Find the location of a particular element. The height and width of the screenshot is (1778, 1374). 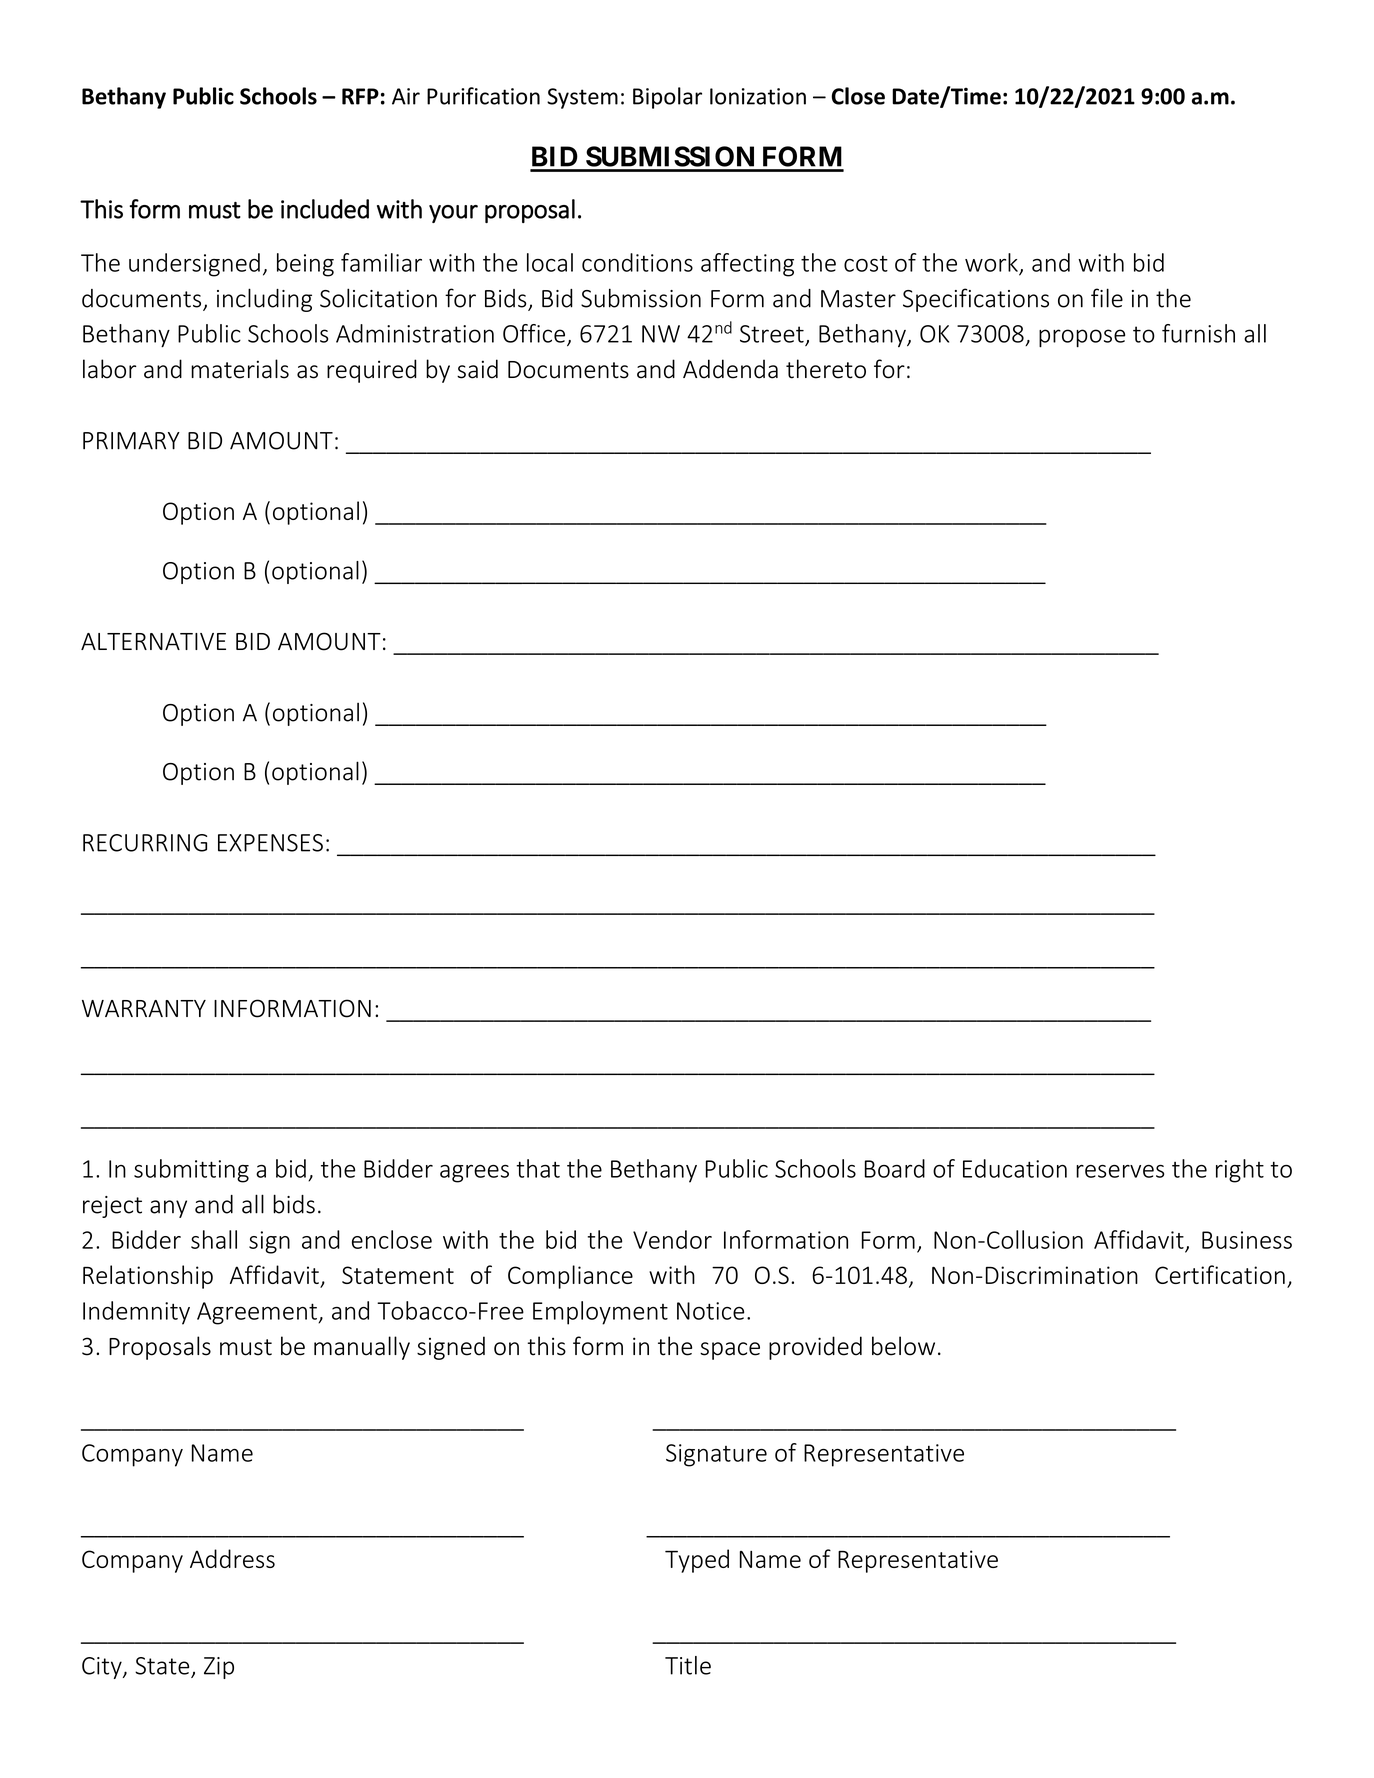

work is located at coordinates (991, 262).
